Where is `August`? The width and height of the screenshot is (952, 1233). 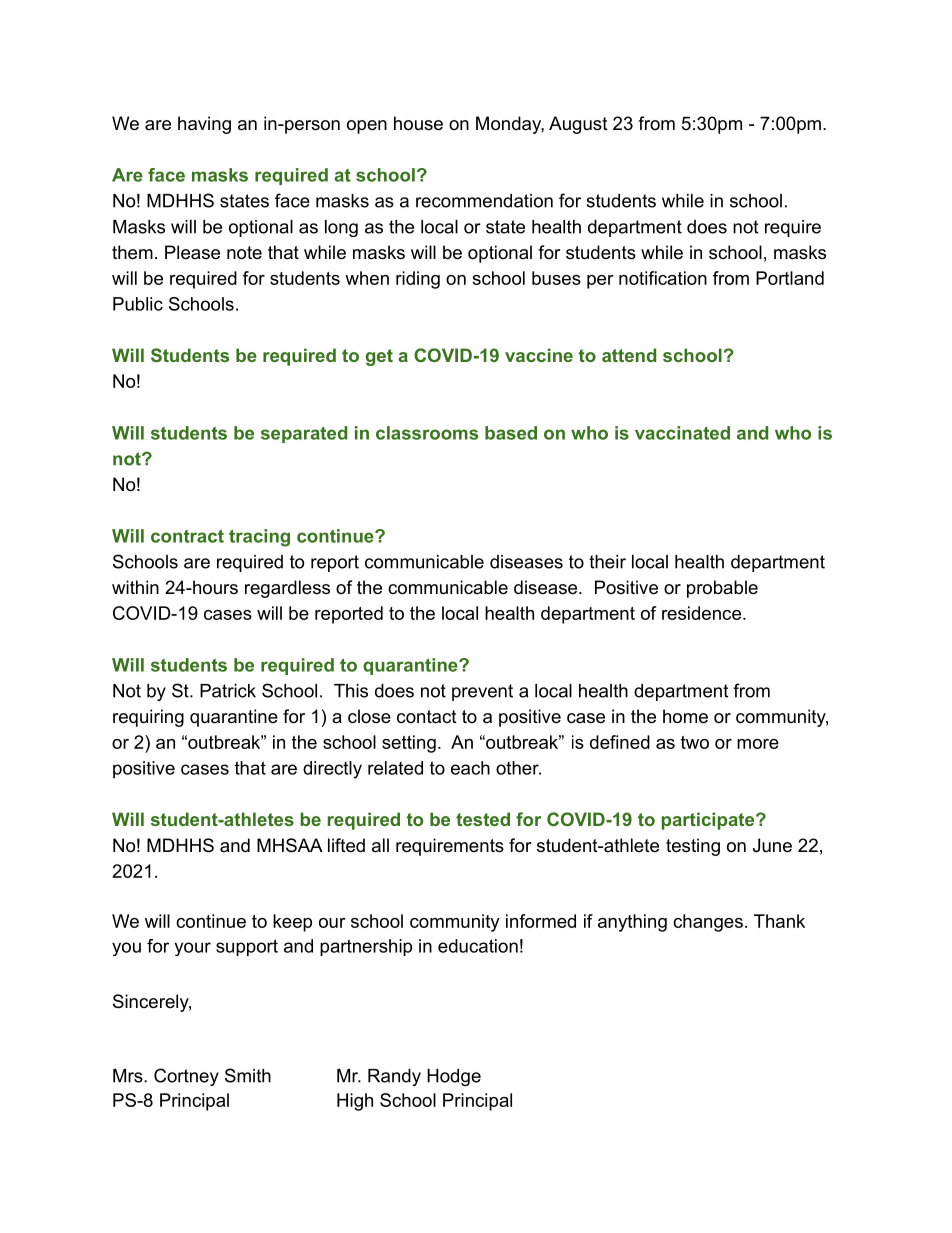 August is located at coordinates (578, 125).
